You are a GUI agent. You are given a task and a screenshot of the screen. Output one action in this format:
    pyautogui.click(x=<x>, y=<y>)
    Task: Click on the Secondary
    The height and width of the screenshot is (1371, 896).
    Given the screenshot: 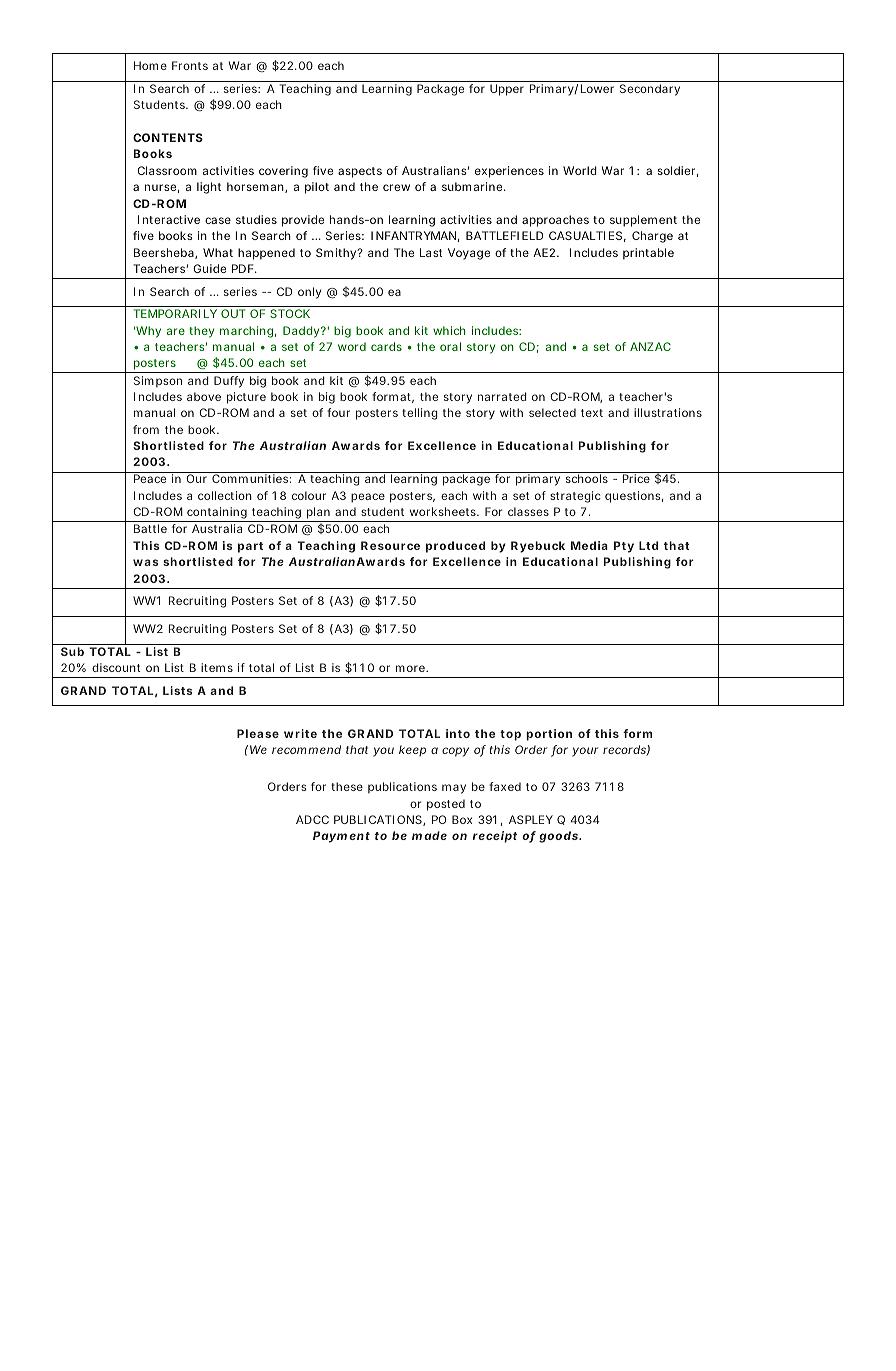 What is the action you would take?
    pyautogui.click(x=650, y=90)
